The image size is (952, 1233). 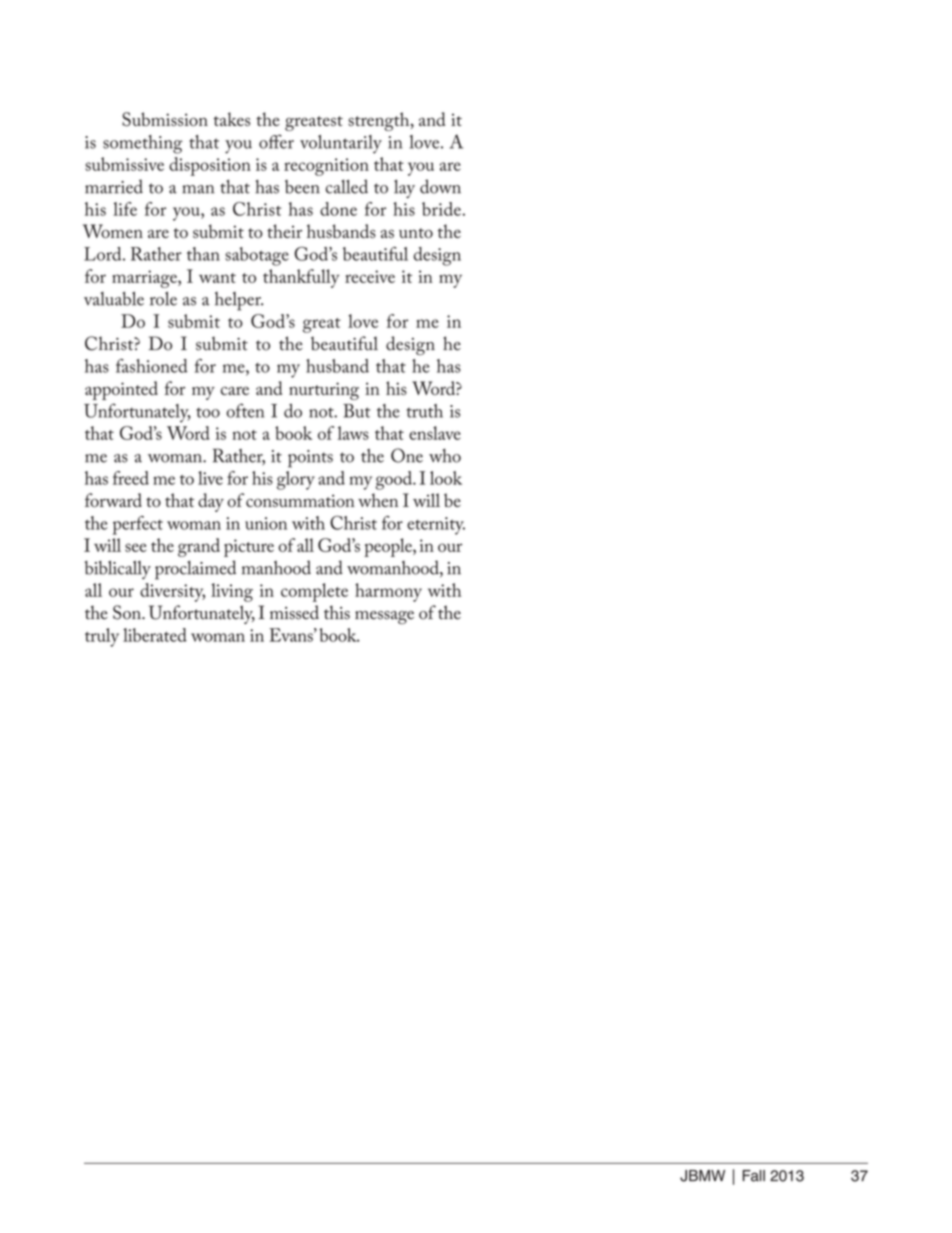 I want to click on liberated, so click(x=155, y=635).
